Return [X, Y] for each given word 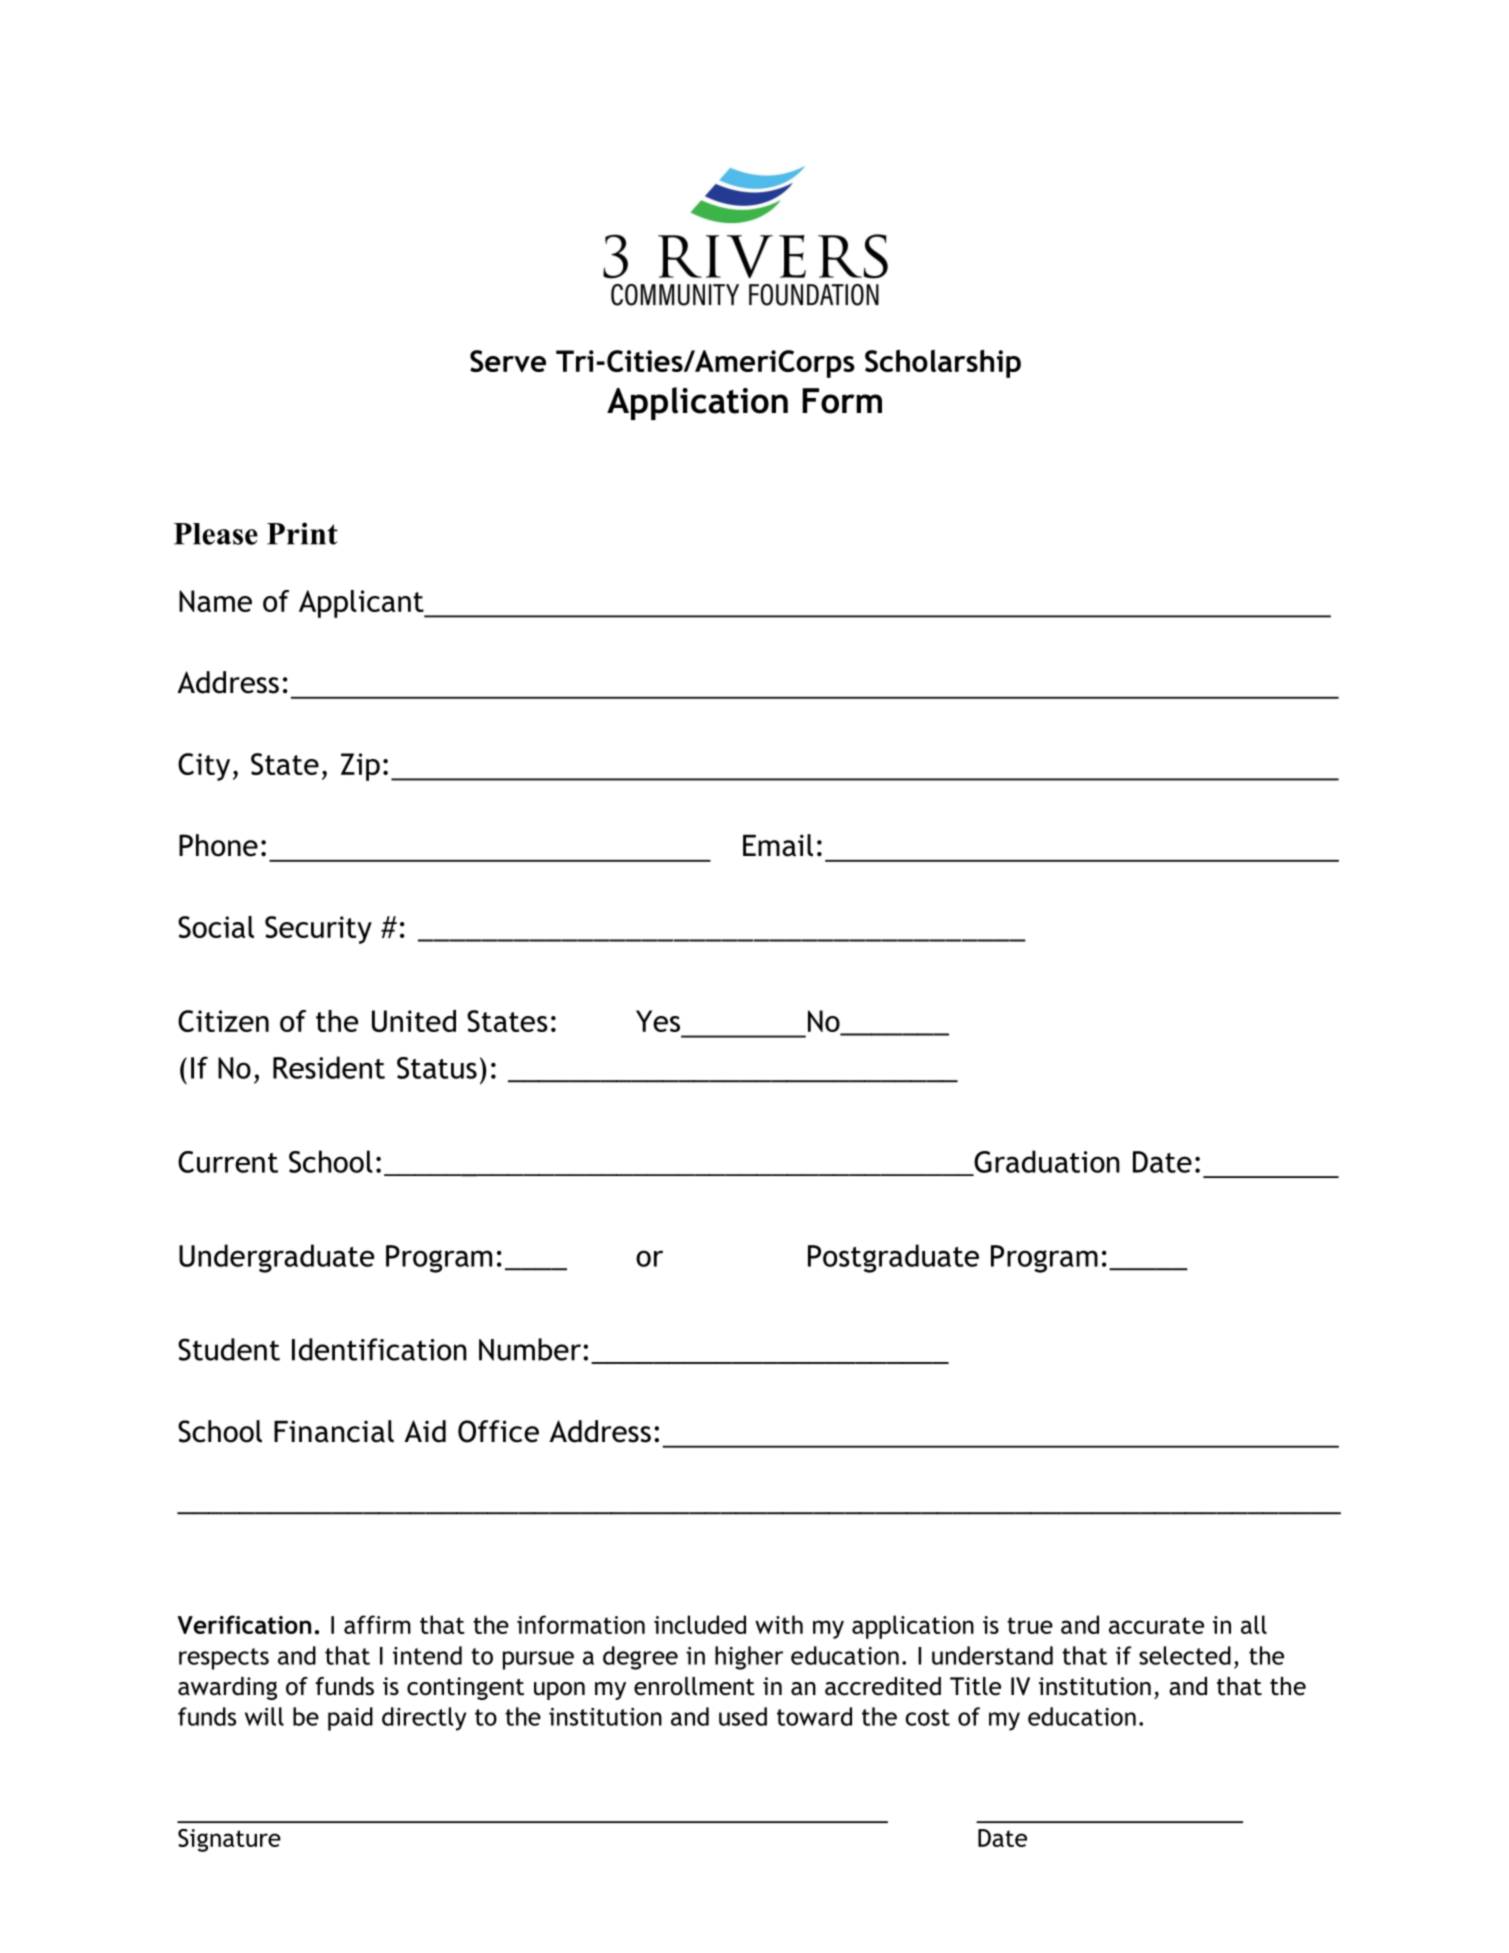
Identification [379, 1349]
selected [1185, 1655]
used [743, 1716]
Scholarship [943, 363]
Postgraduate [893, 1258]
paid [350, 1719]
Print [302, 533]
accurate [1156, 1625]
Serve [508, 361]
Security [318, 930]
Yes [658, 1021]
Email [778, 845]
